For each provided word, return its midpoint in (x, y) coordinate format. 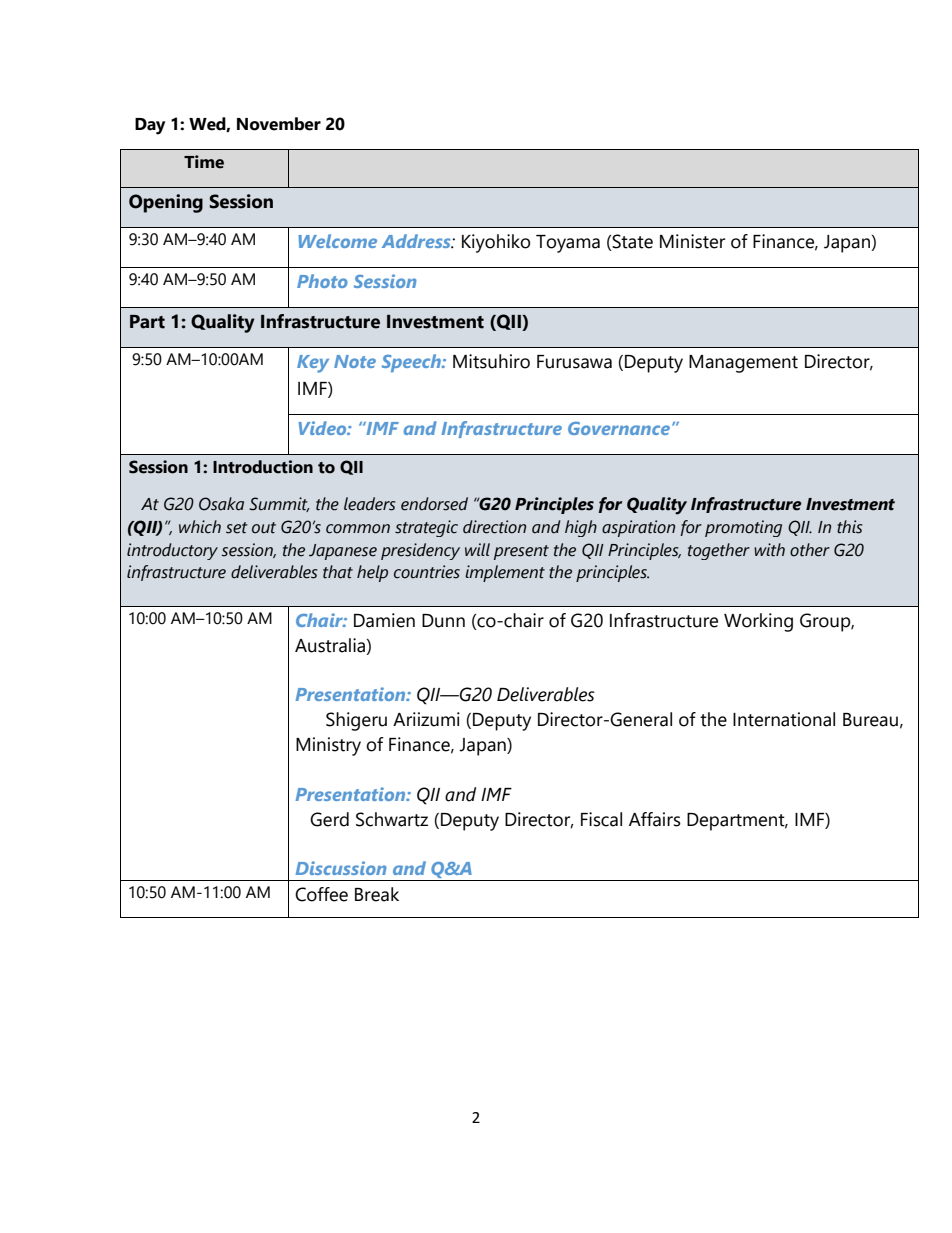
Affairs (655, 819)
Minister (692, 241)
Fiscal (601, 819)
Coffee (321, 894)
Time (204, 162)
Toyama (568, 244)
